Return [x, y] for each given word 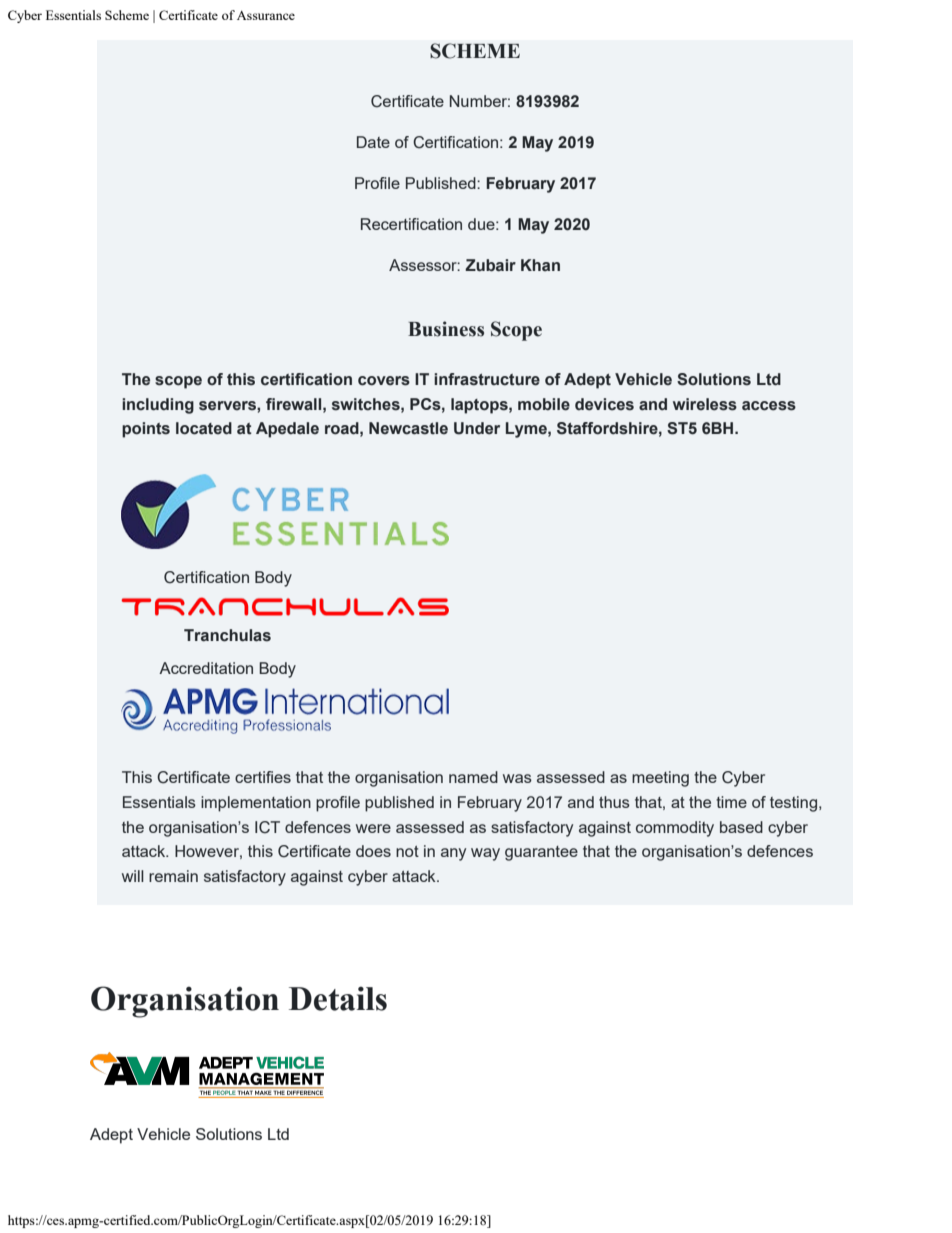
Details [338, 998]
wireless [705, 404]
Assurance [266, 15]
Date [373, 142]
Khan [540, 265]
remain [173, 876]
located [204, 428]
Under [477, 428]
